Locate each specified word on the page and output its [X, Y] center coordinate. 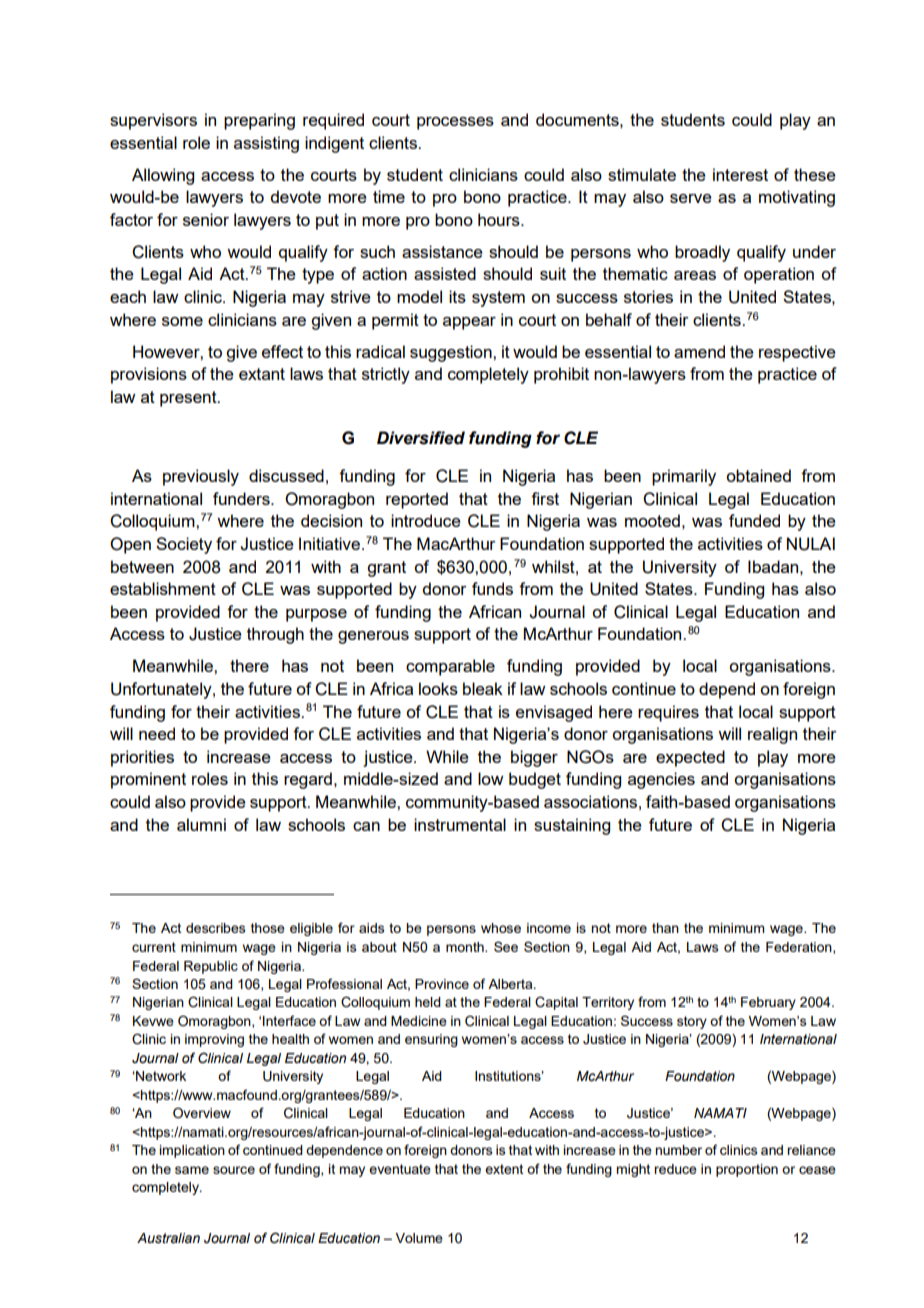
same [192, 1170]
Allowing [163, 176]
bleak [483, 688]
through [275, 635]
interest [740, 174]
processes [455, 123]
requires [668, 713]
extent [504, 1169]
